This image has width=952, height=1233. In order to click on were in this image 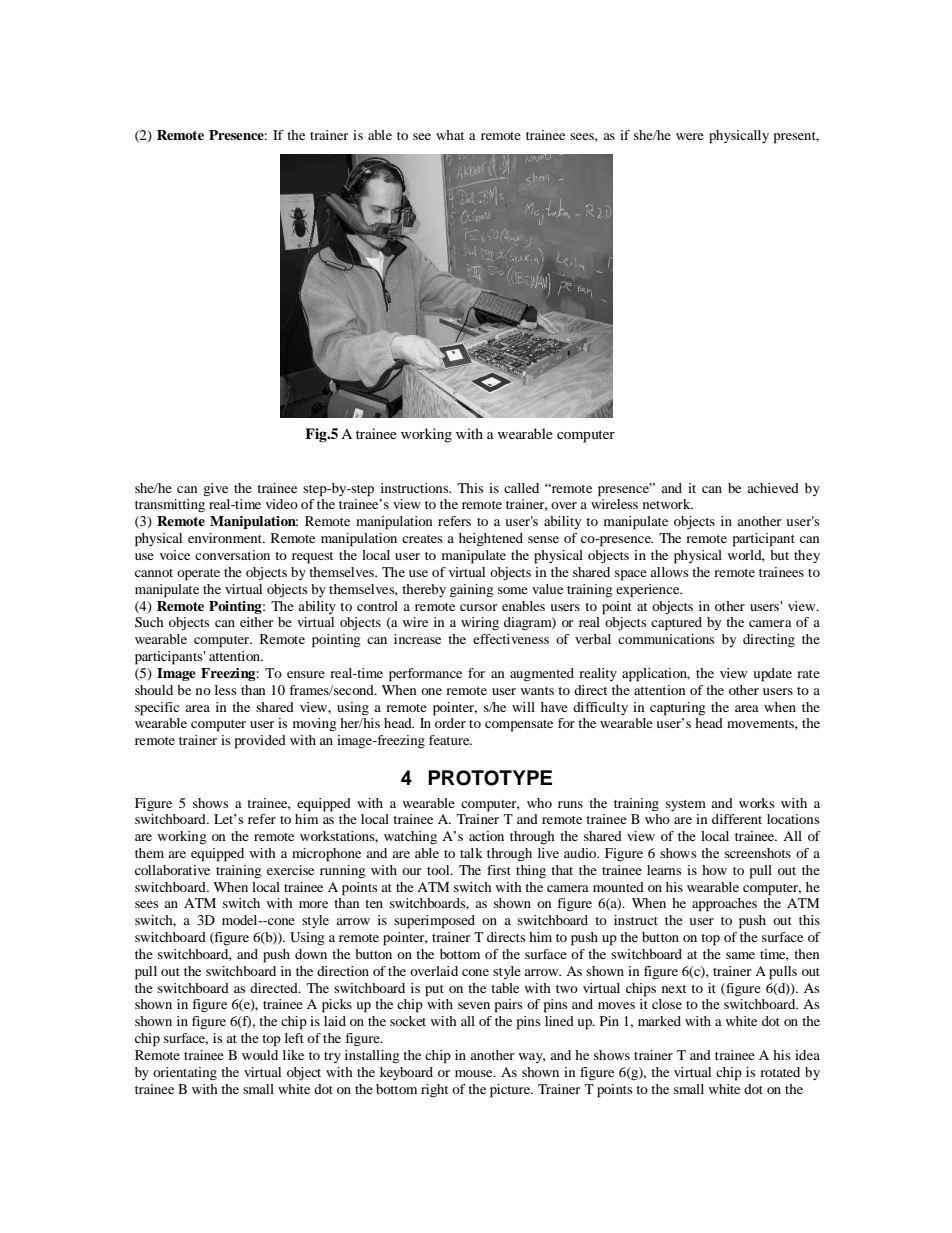, I will do `click(690, 136)`.
